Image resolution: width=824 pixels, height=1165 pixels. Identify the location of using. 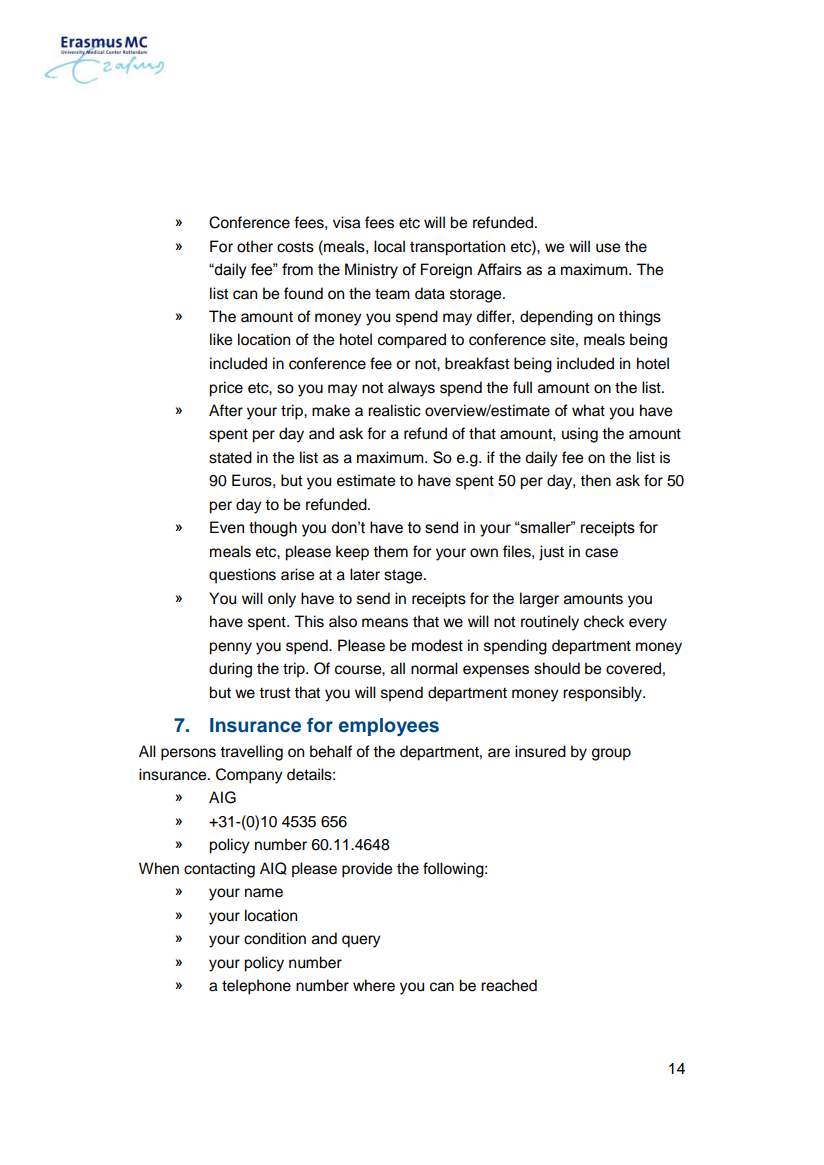
(580, 435).
